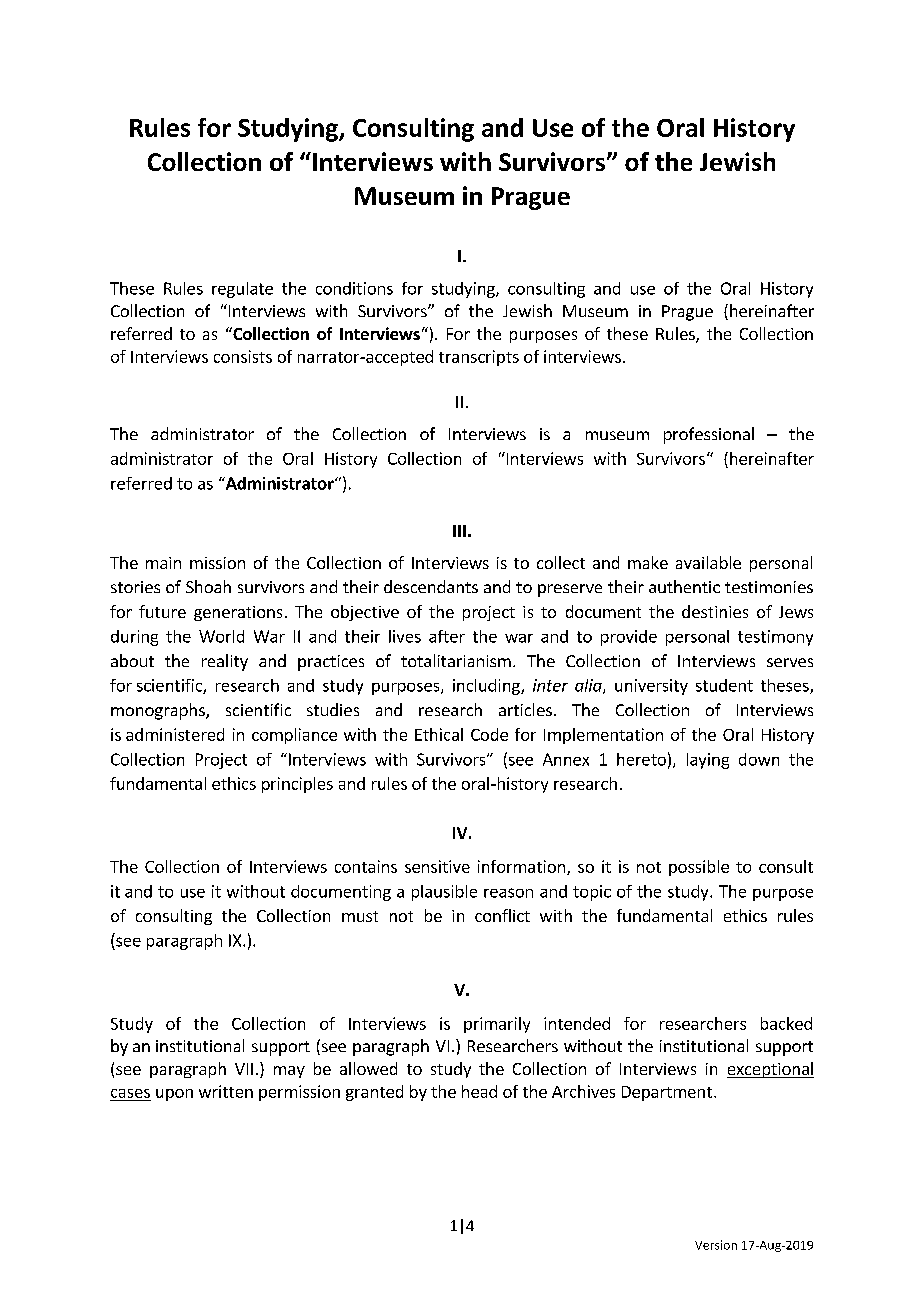 The image size is (924, 1308). Describe the element at coordinates (497, 1025) in the page. I see `primarily` at that location.
